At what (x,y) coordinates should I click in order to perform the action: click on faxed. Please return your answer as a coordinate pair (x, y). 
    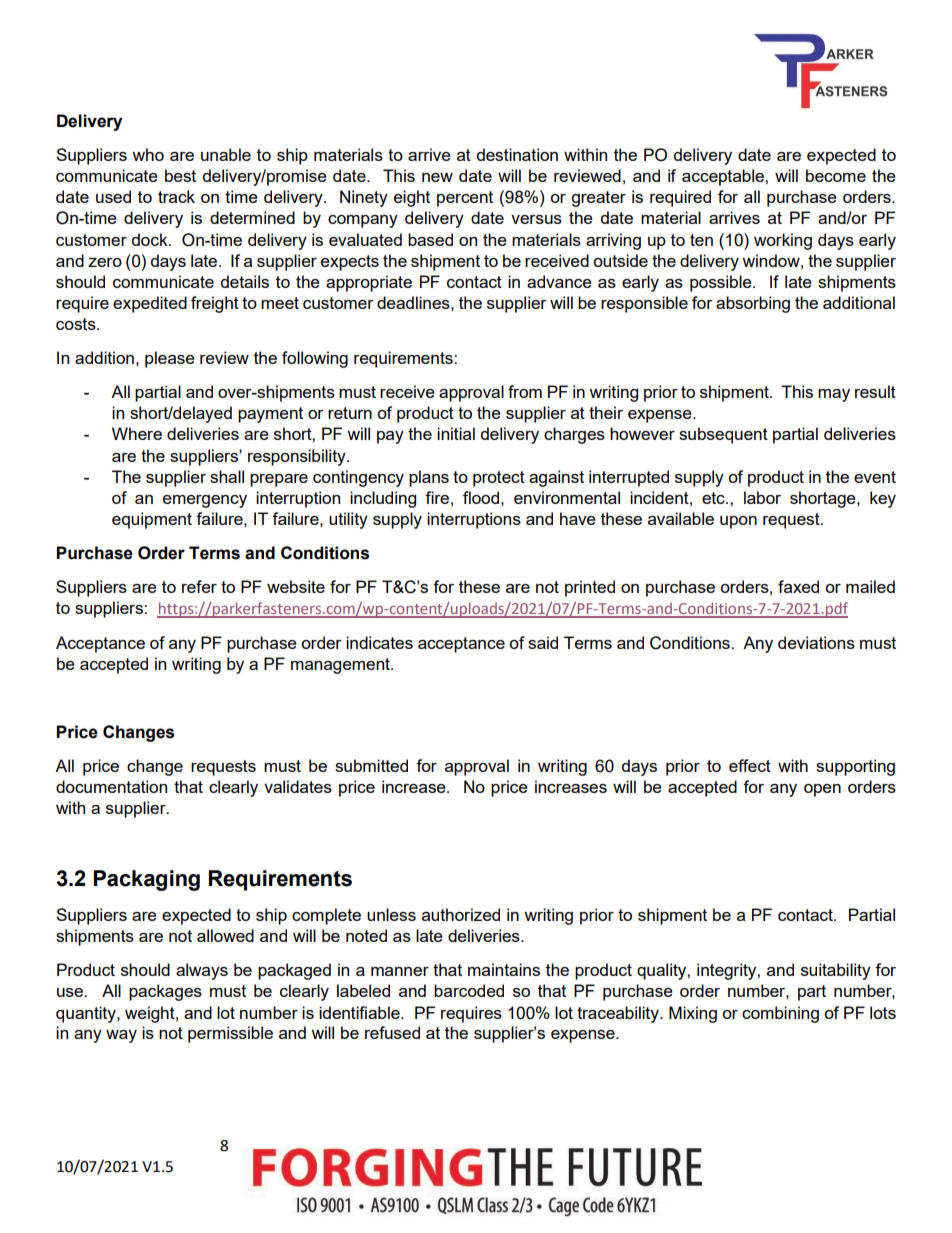
    Looking at the image, I should click on (798, 586).
